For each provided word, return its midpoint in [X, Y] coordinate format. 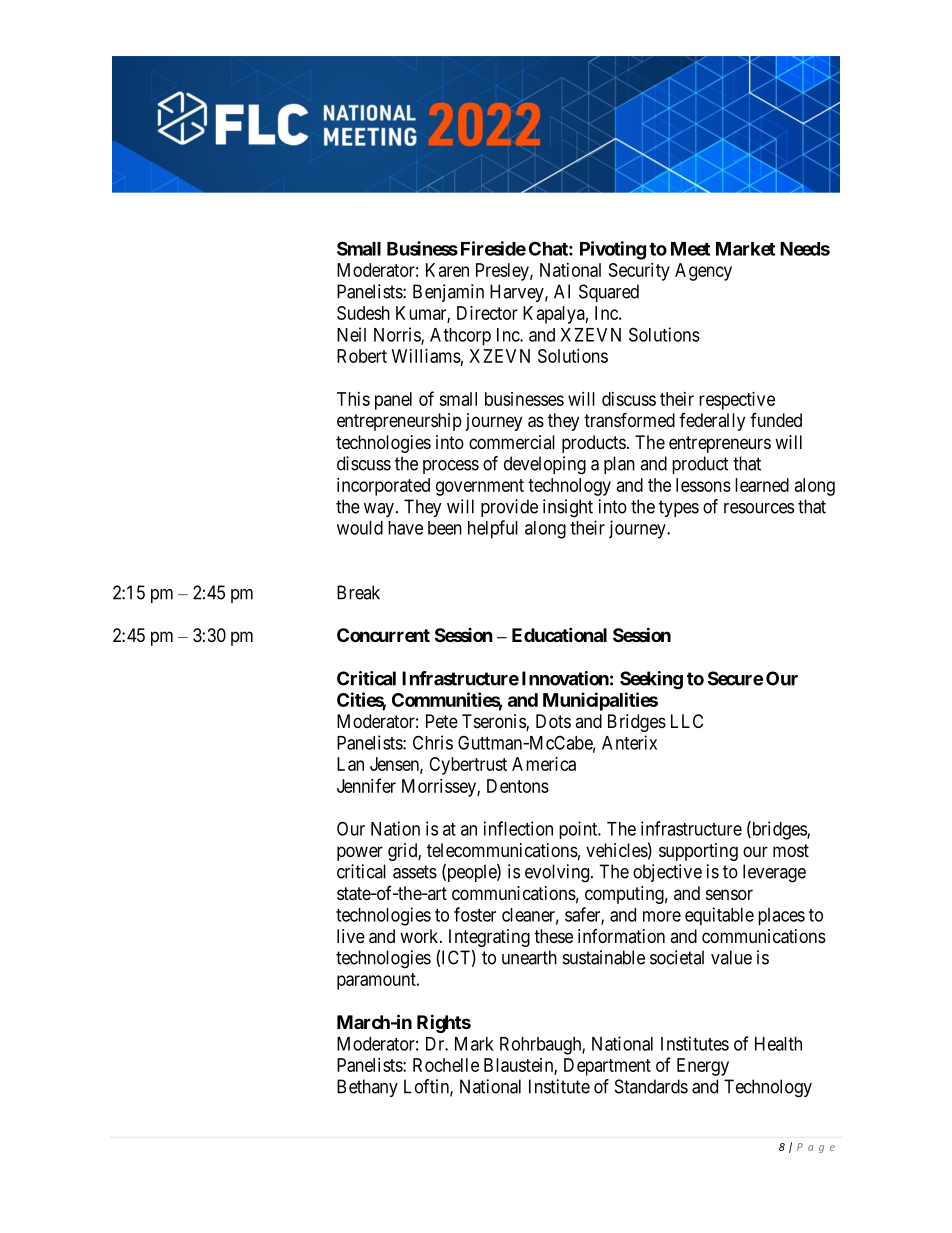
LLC [687, 721]
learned [762, 485]
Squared [609, 293]
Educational [559, 634]
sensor [729, 894]
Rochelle [446, 1065]
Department [607, 1067]
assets [415, 872]
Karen [447, 270]
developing [545, 465]
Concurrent [383, 635]
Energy [703, 1067]
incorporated [383, 487]
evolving [557, 873]
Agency [703, 272]
